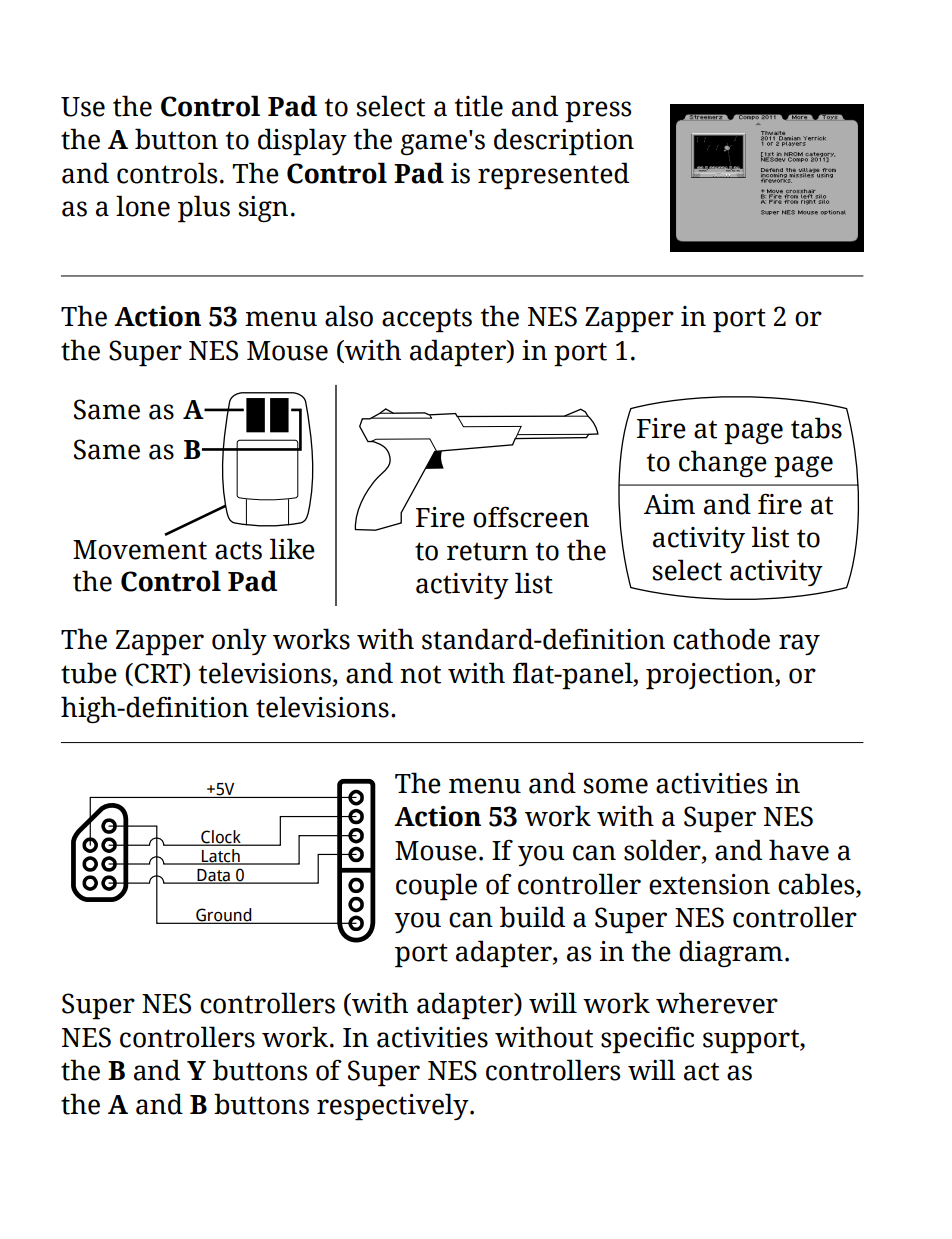  What do you see at coordinates (239, 641) in the screenshot?
I see `only` at bounding box center [239, 641].
